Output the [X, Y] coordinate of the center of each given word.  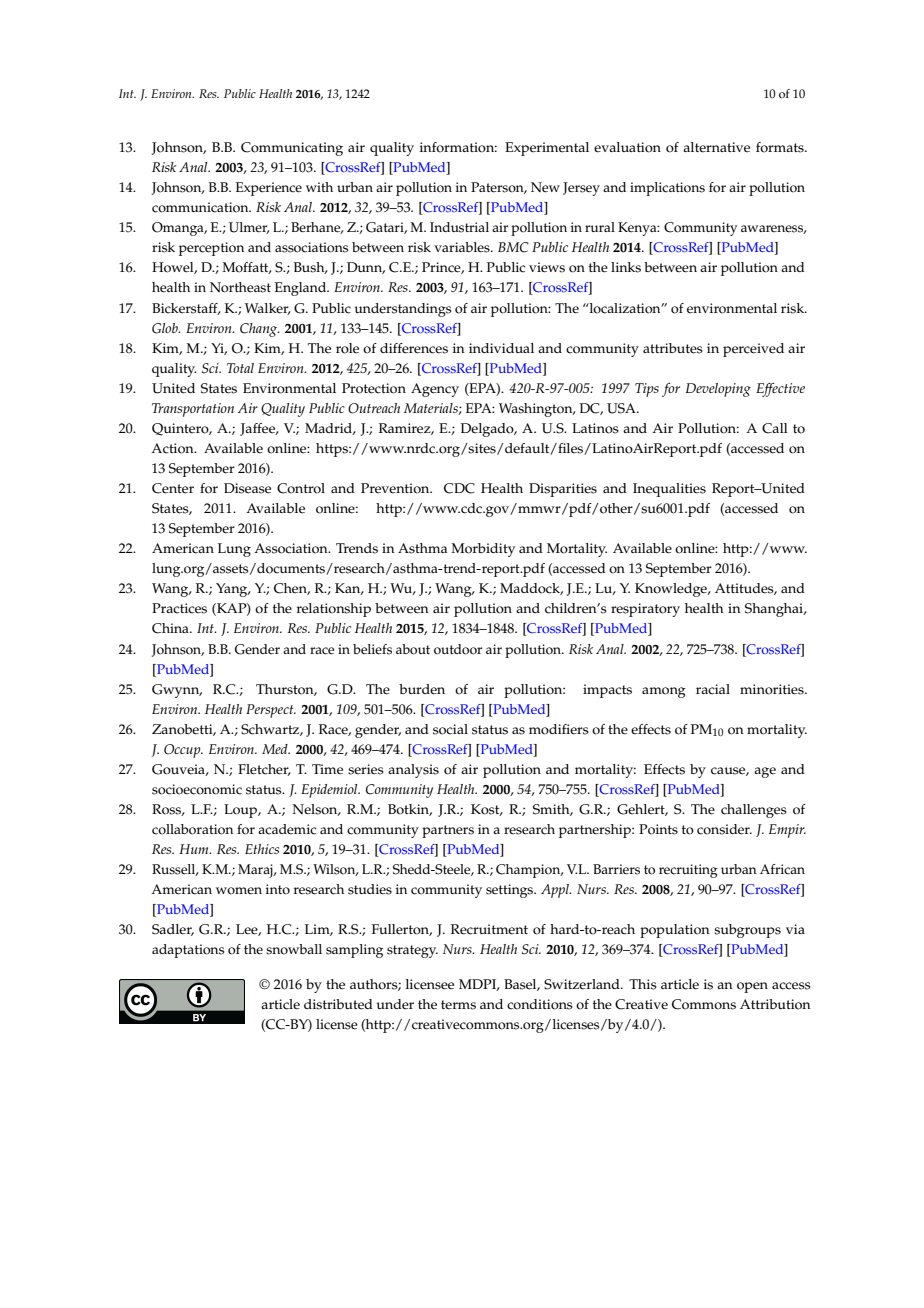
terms [458, 1005]
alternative [716, 147]
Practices [179, 608]
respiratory [645, 610]
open [752, 987]
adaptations [188, 951]
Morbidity [483, 550]
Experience [269, 189]
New [545, 187]
